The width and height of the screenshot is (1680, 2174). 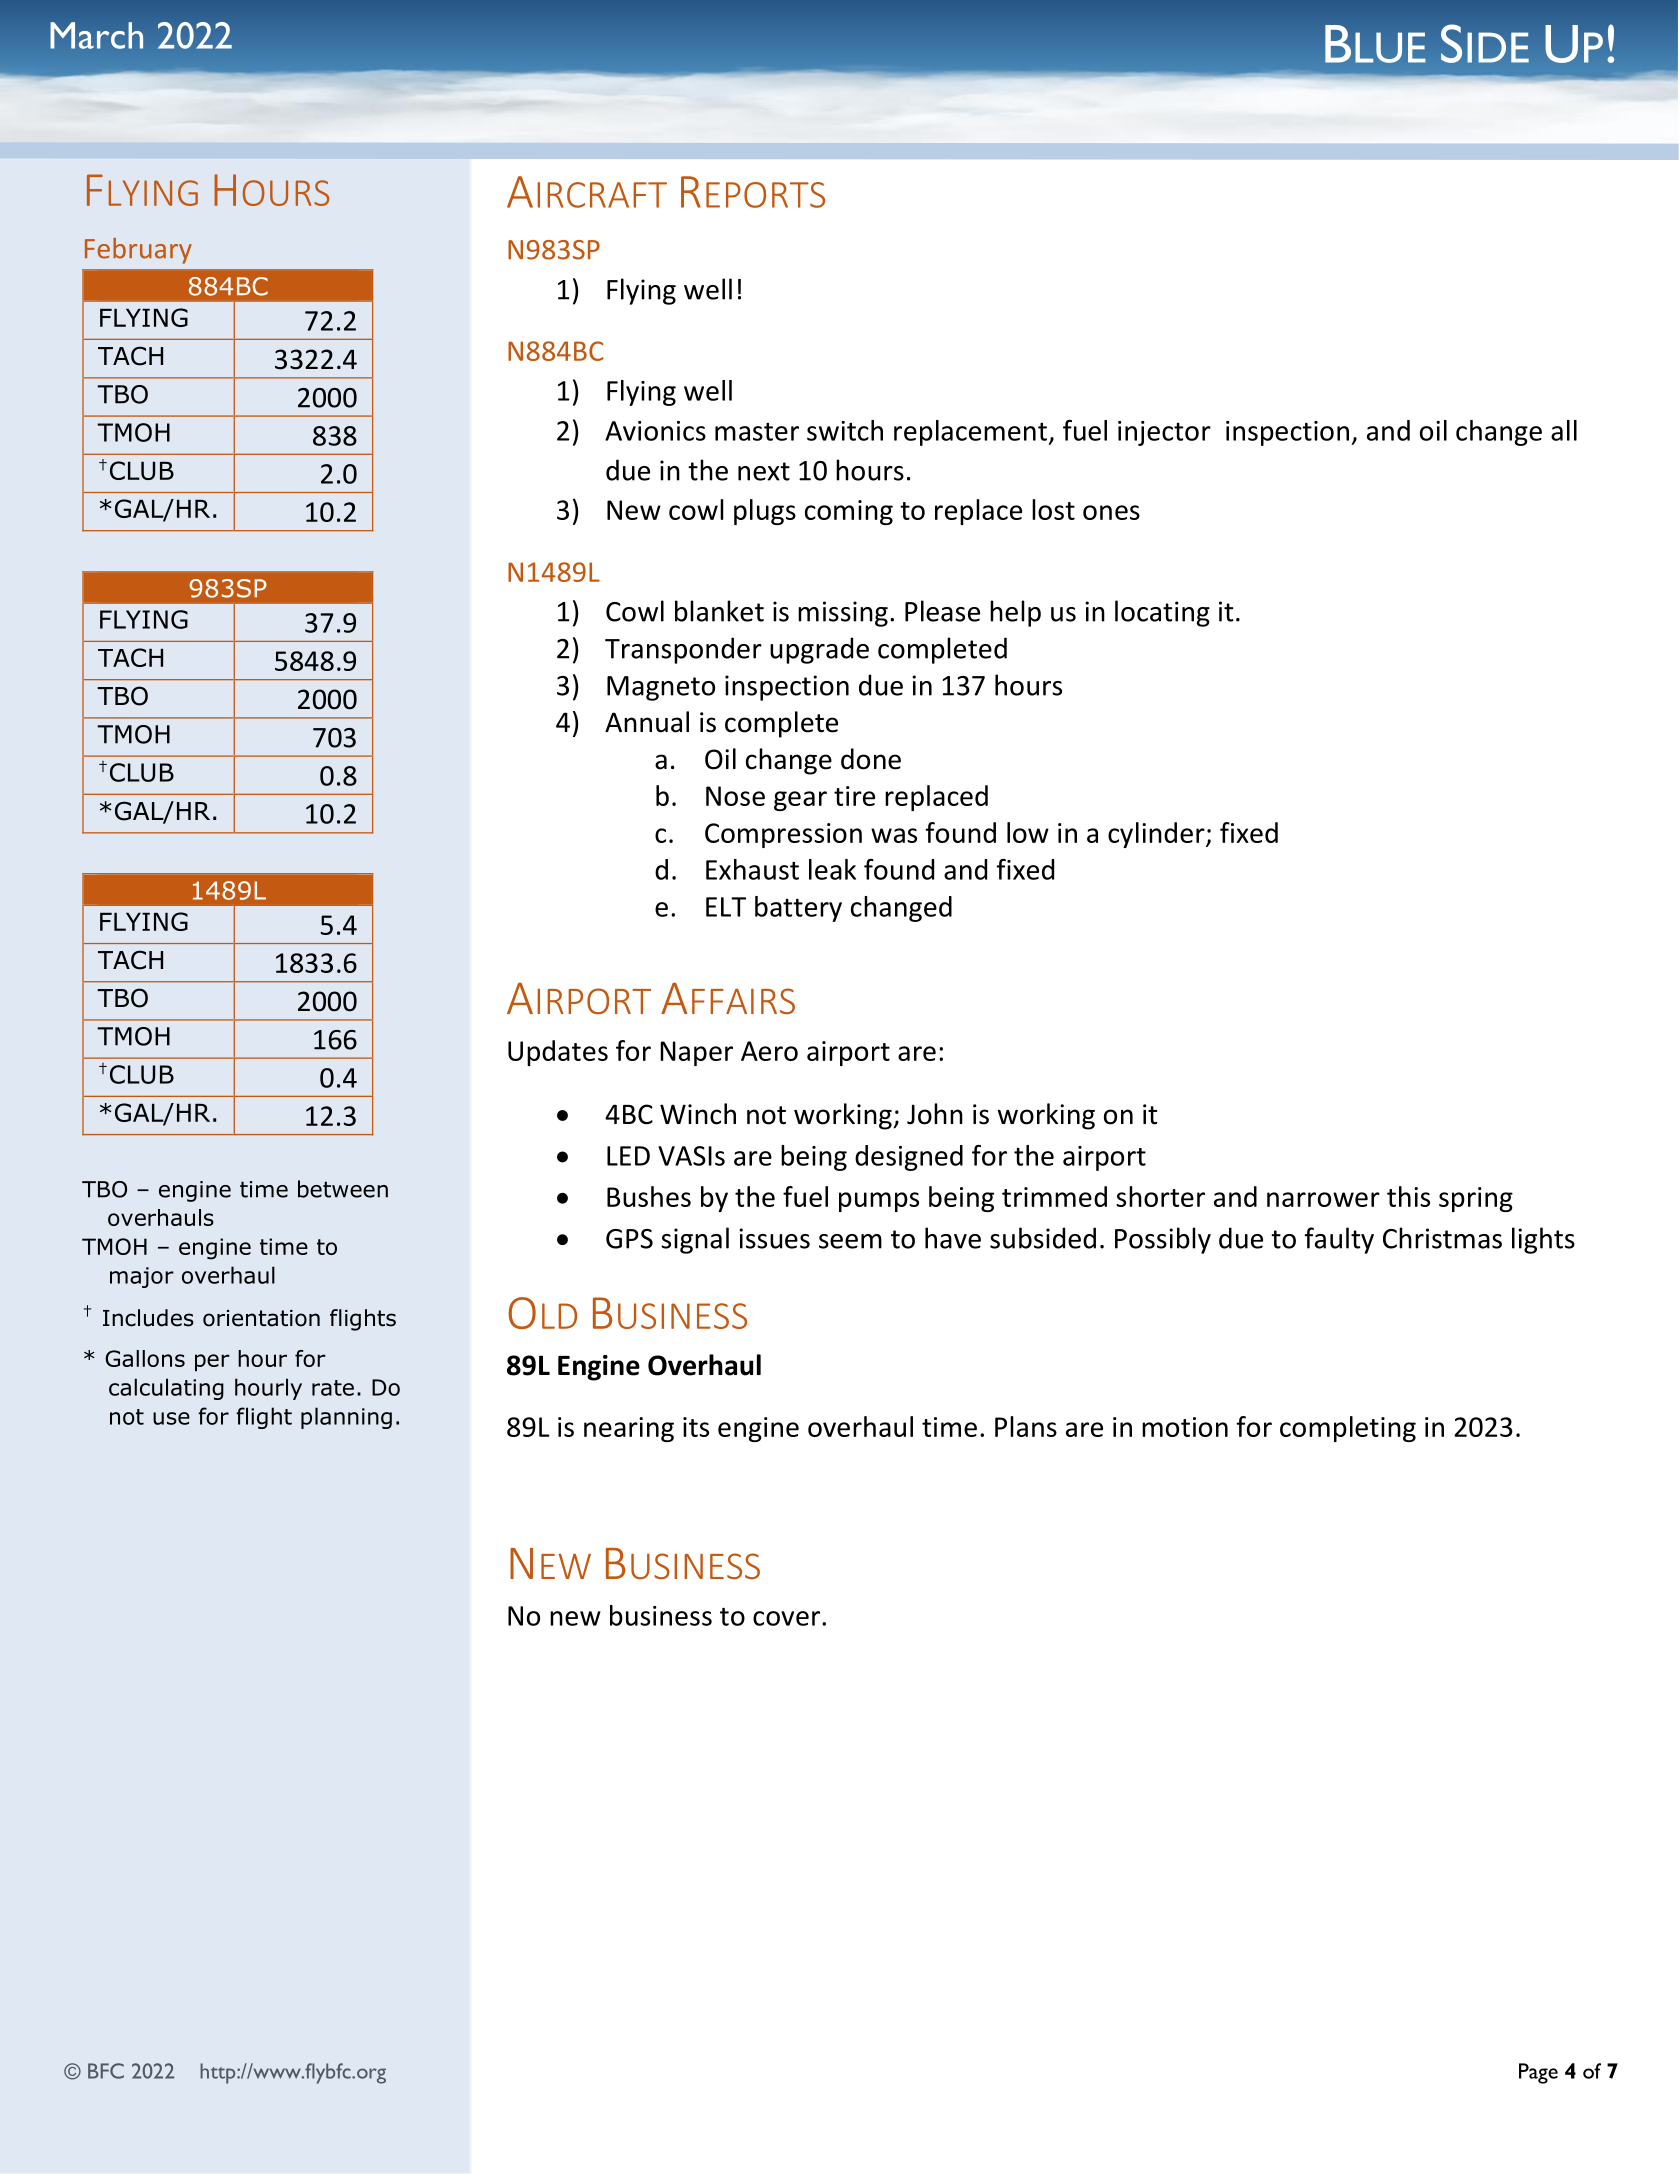 What do you see at coordinates (96, 35) in the screenshot?
I see `March` at bounding box center [96, 35].
